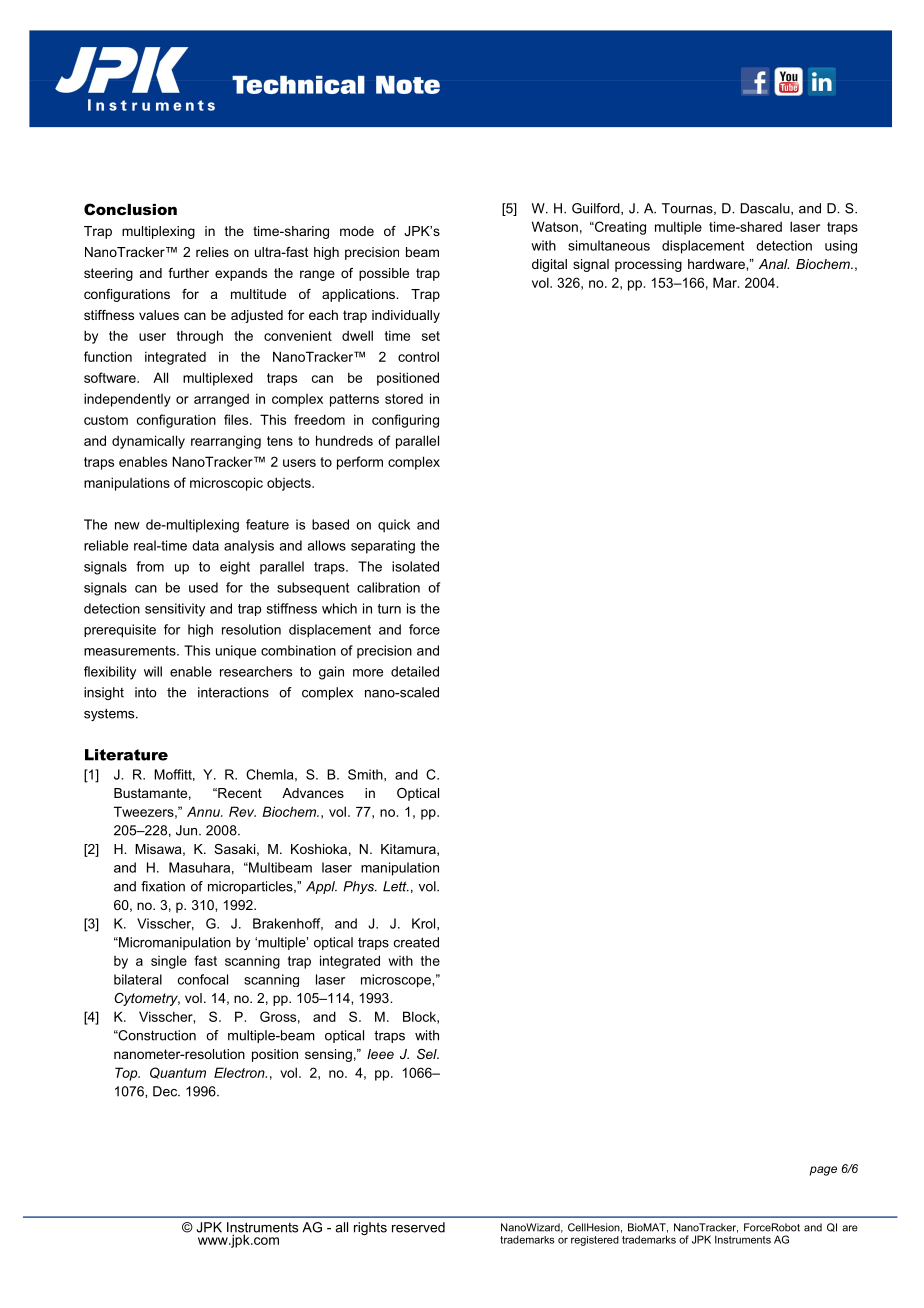  I want to click on Watson, so click(555, 226).
